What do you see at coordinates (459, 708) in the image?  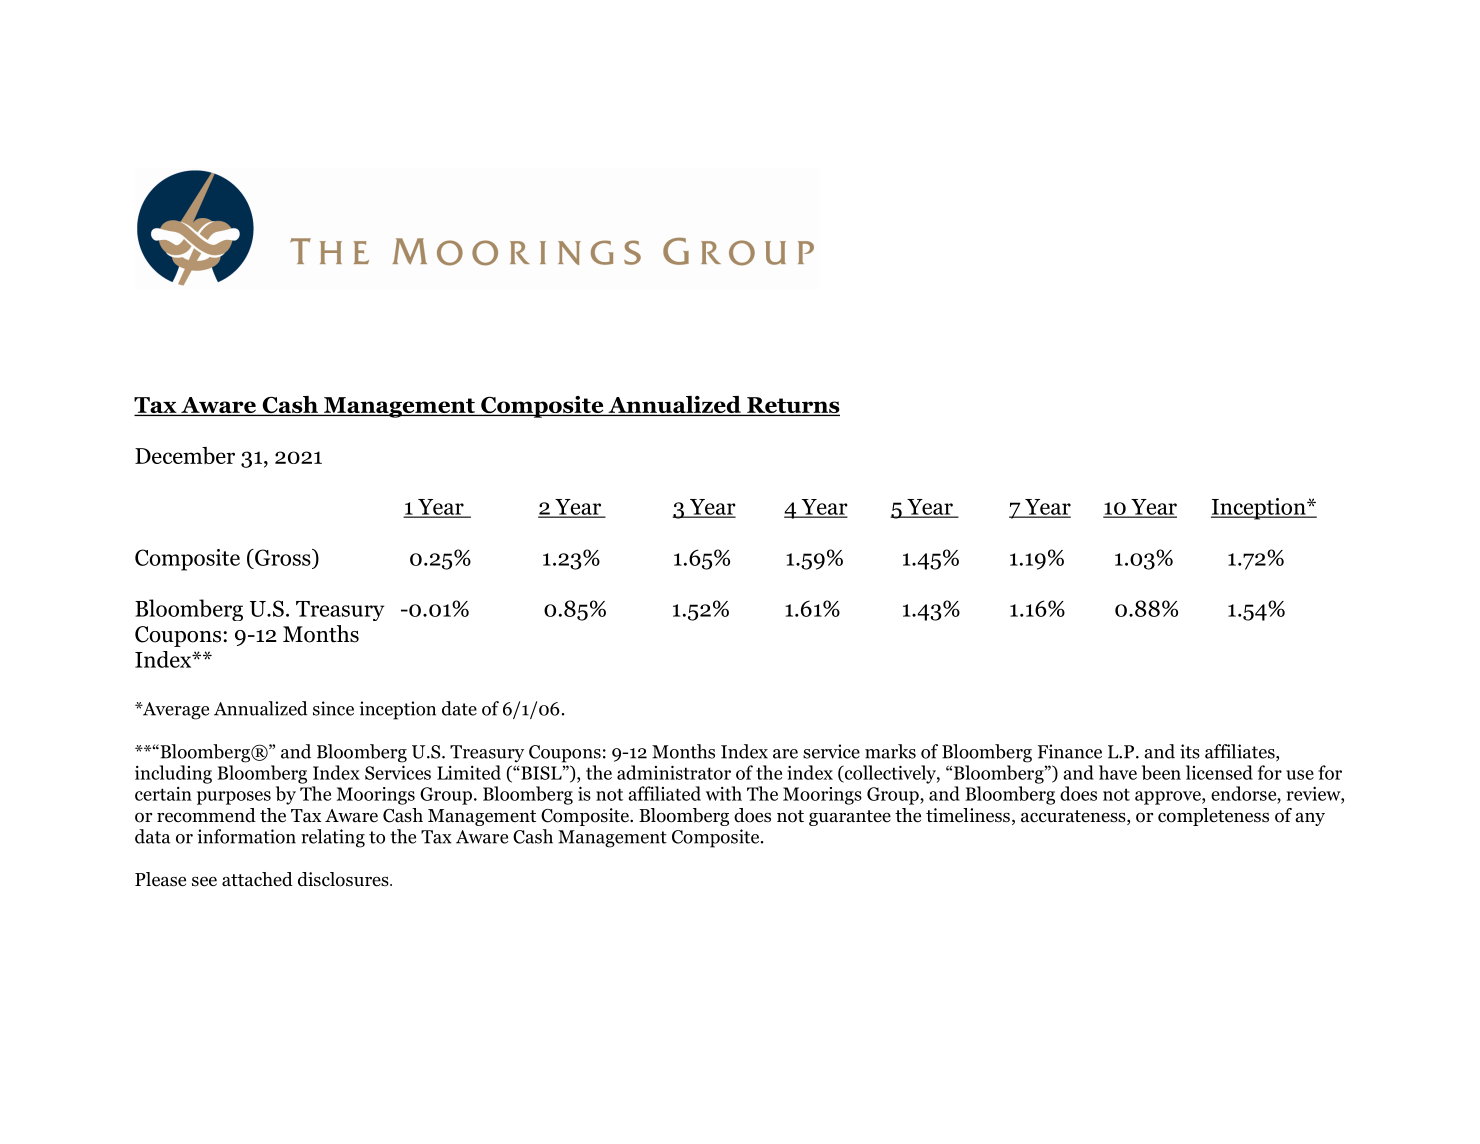 I see `date` at bounding box center [459, 708].
